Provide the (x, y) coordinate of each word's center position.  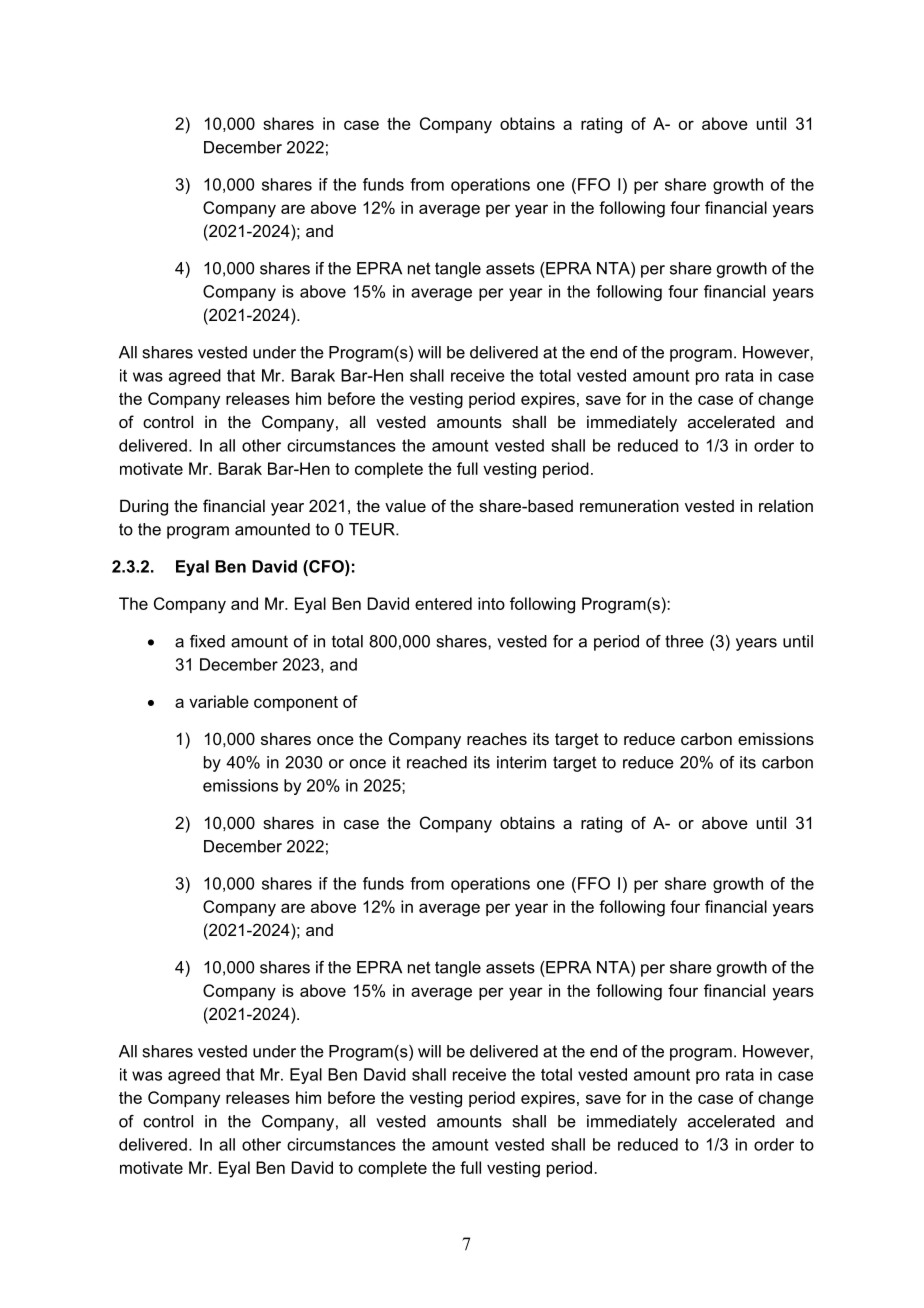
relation (786, 505)
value (405, 506)
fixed (207, 641)
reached (437, 762)
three (684, 641)
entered (443, 603)
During (144, 507)
